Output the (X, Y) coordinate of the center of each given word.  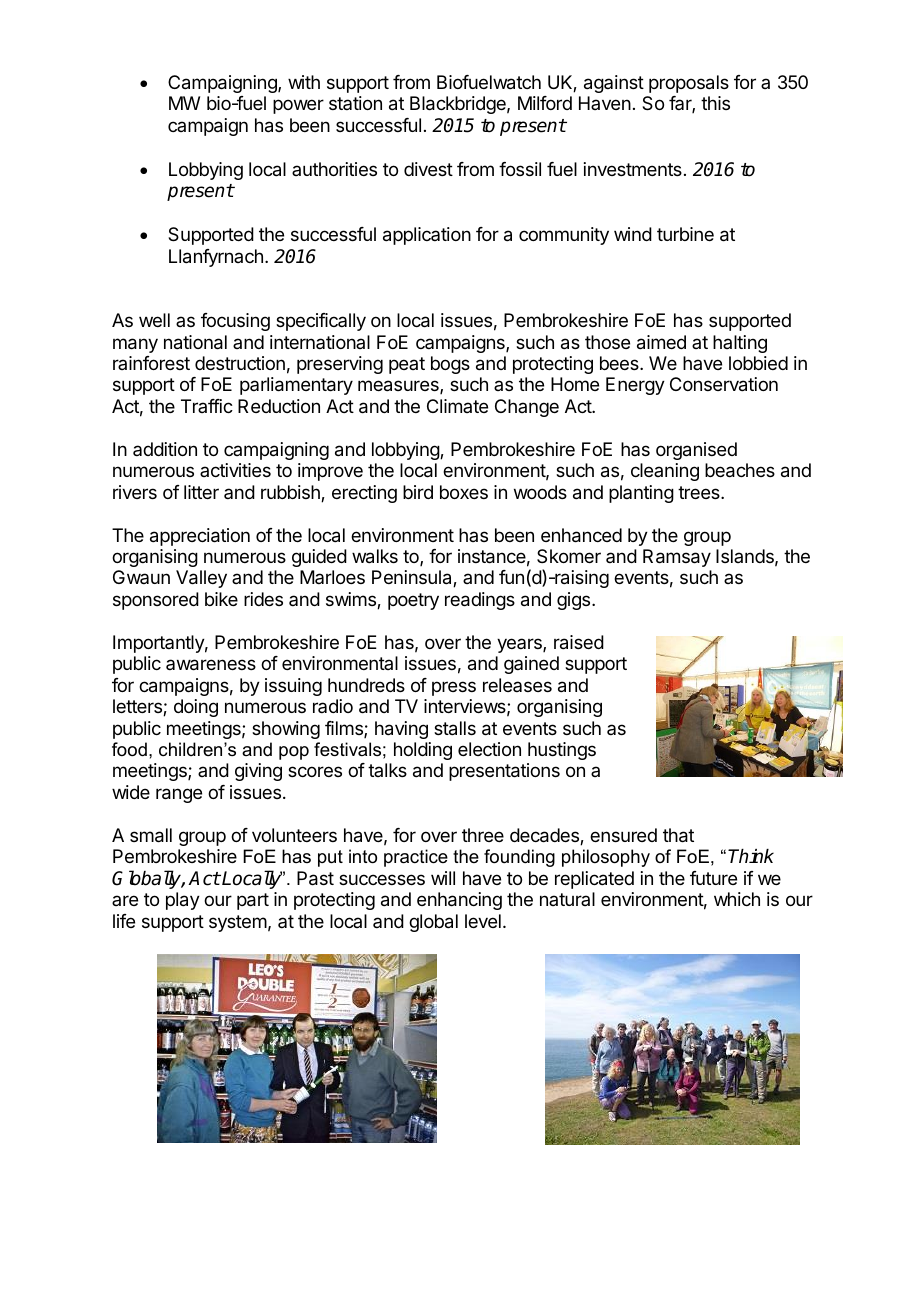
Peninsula (413, 578)
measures (399, 387)
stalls (455, 728)
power (298, 106)
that (678, 835)
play (183, 901)
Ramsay (677, 558)
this (715, 103)
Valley (201, 579)
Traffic (207, 406)
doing (196, 708)
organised (696, 451)
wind (633, 234)
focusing (235, 322)
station (355, 103)
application (427, 236)
